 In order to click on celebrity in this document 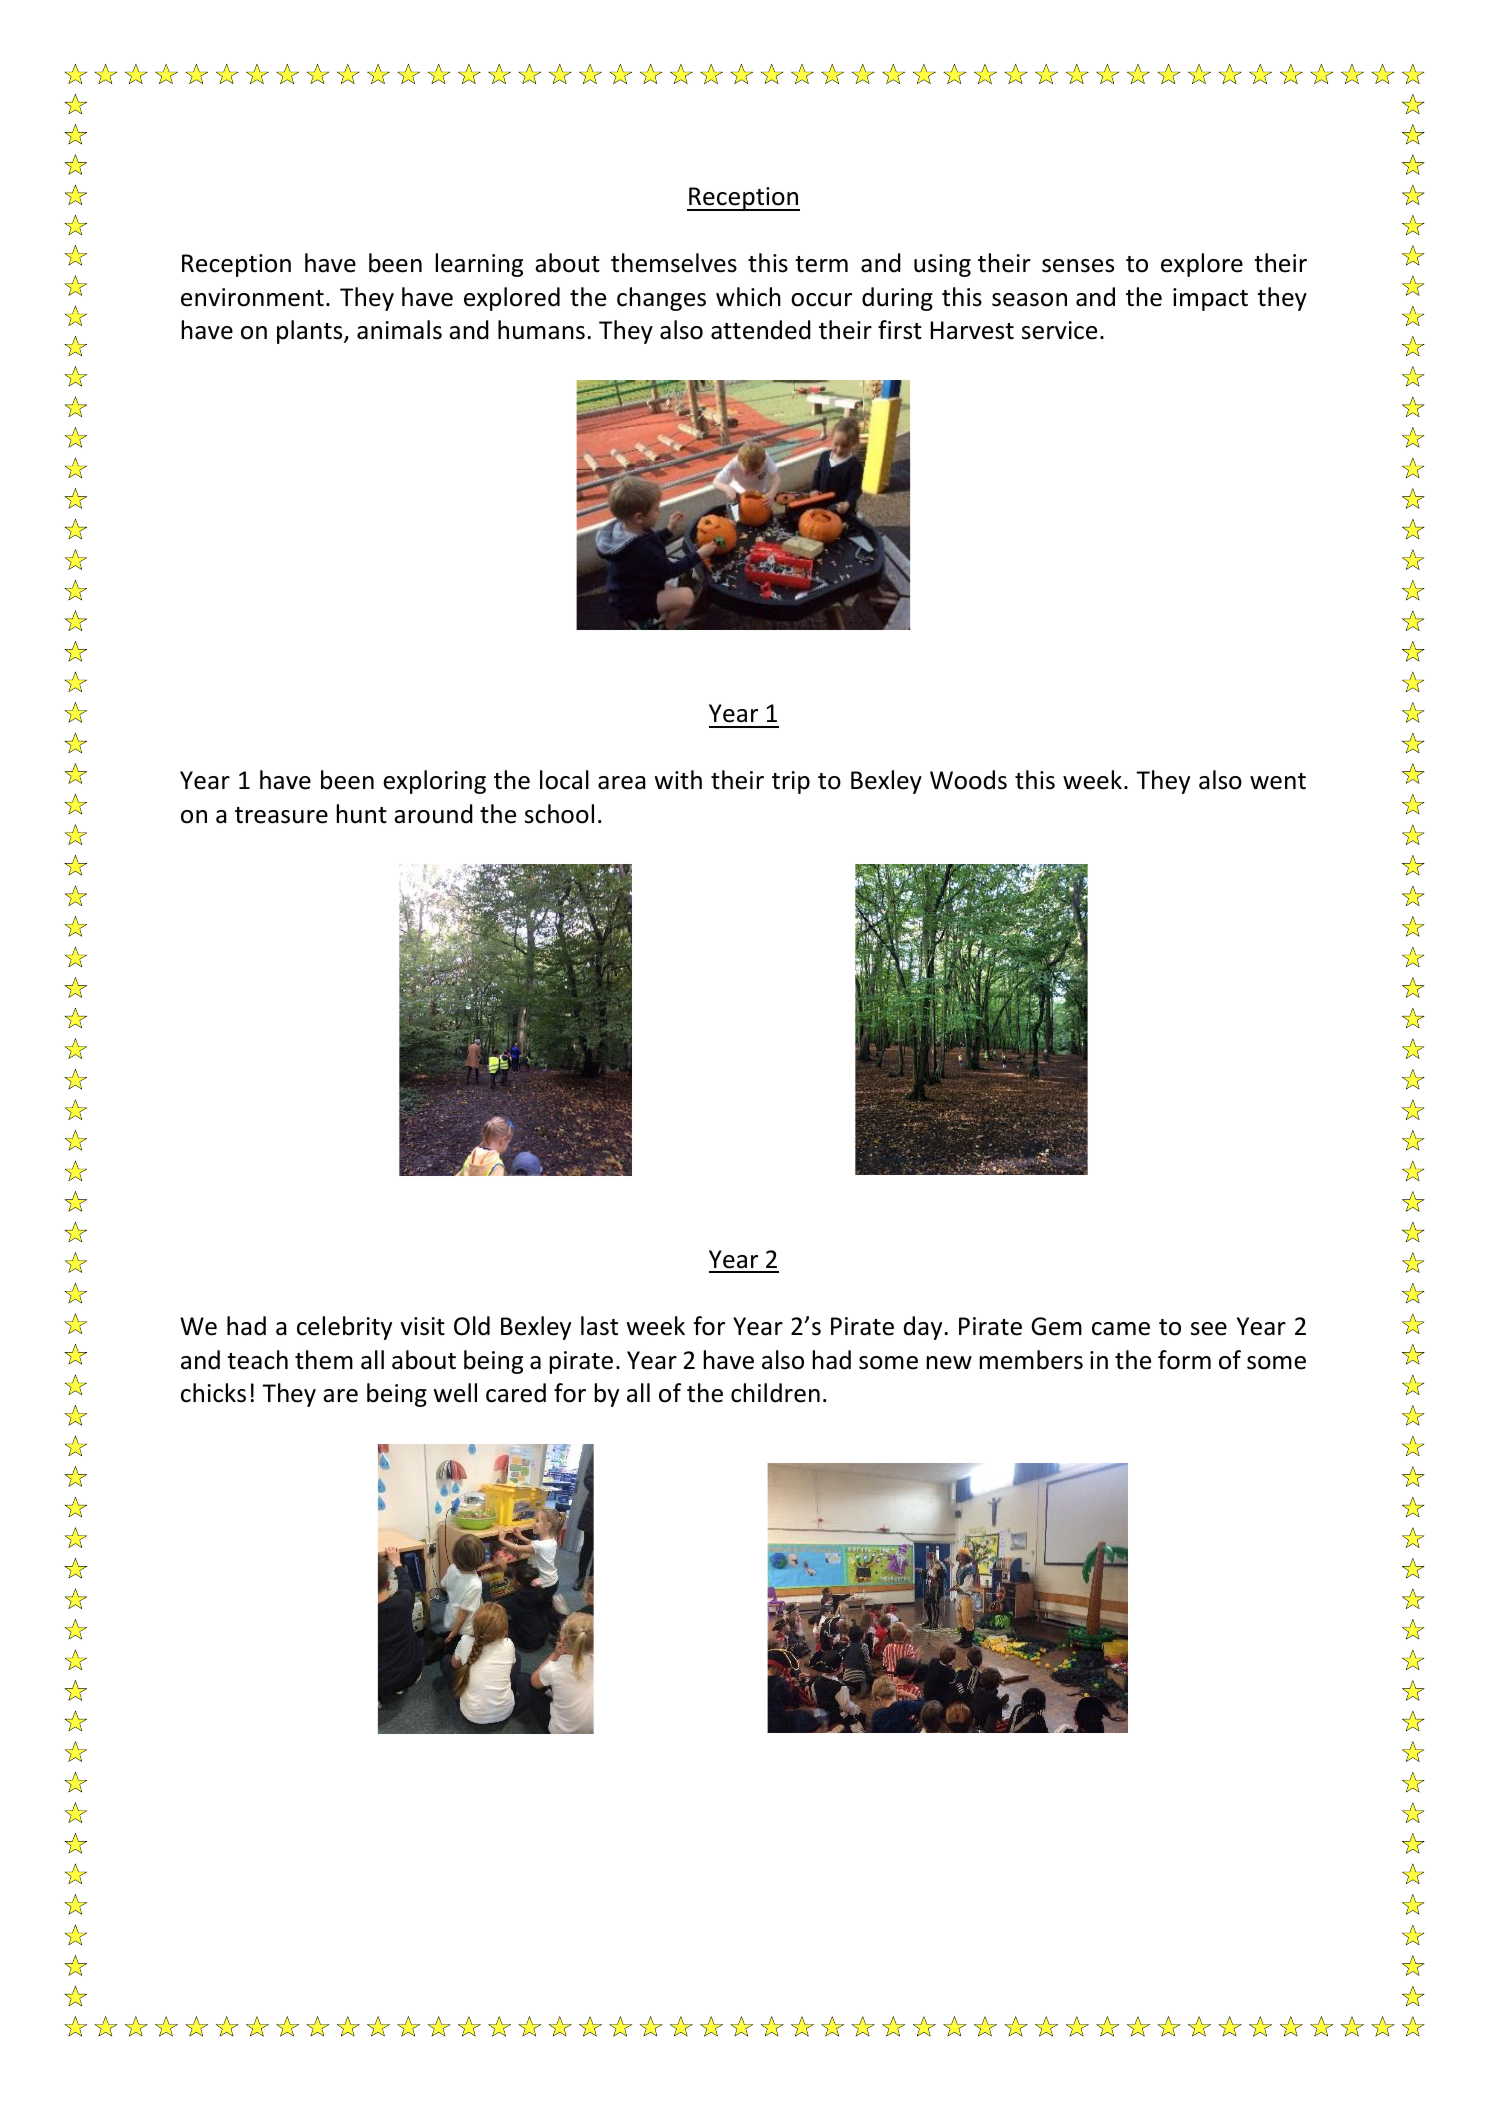, I will do `click(344, 1328)`.
